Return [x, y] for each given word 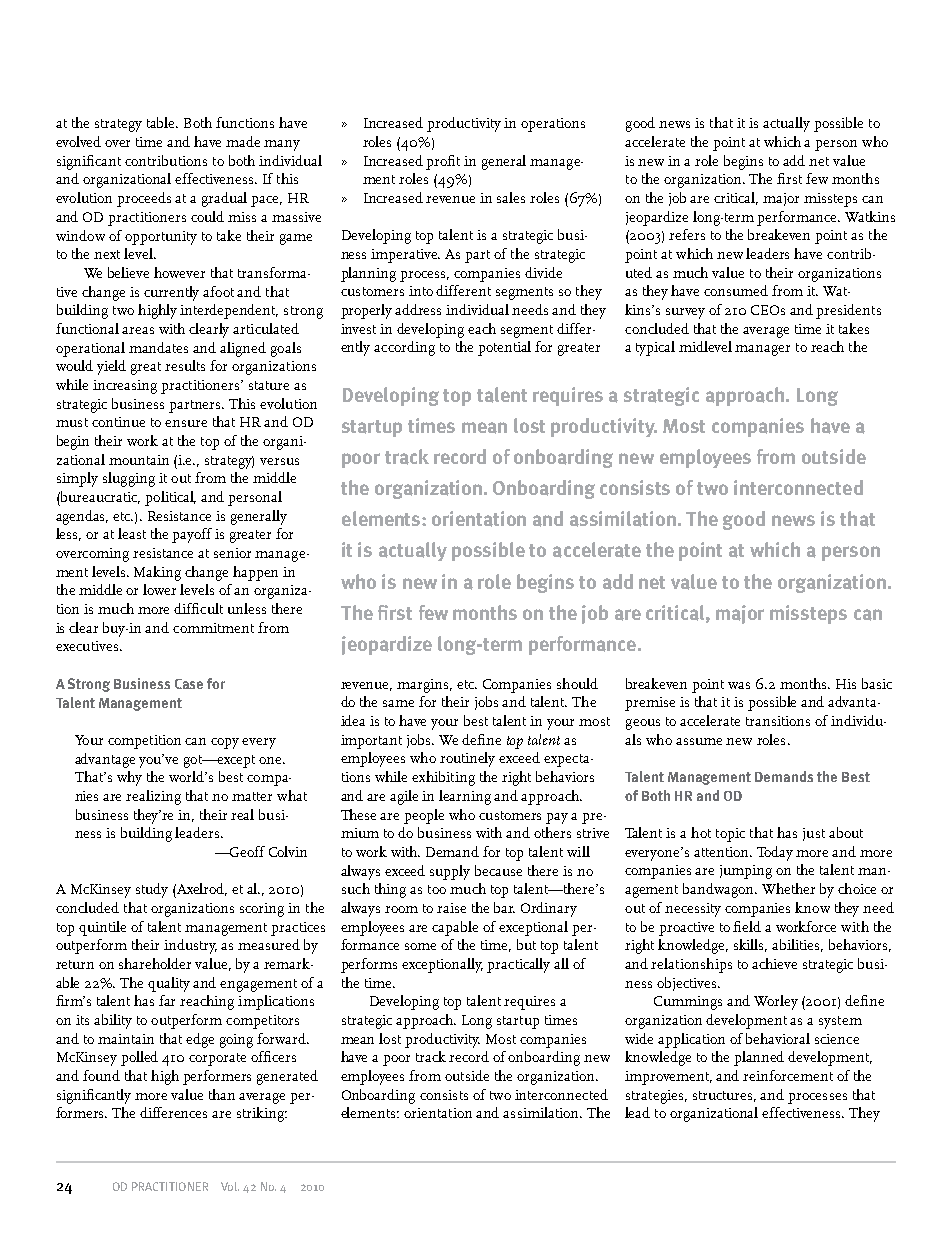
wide [639, 1038]
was [739, 685]
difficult [198, 608]
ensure [186, 423]
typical [655, 348]
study [152, 890]
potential [504, 348]
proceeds [144, 199]
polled [139, 1058]
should [577, 683]
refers [687, 234]
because [498, 870]
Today [775, 853]
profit [443, 162]
